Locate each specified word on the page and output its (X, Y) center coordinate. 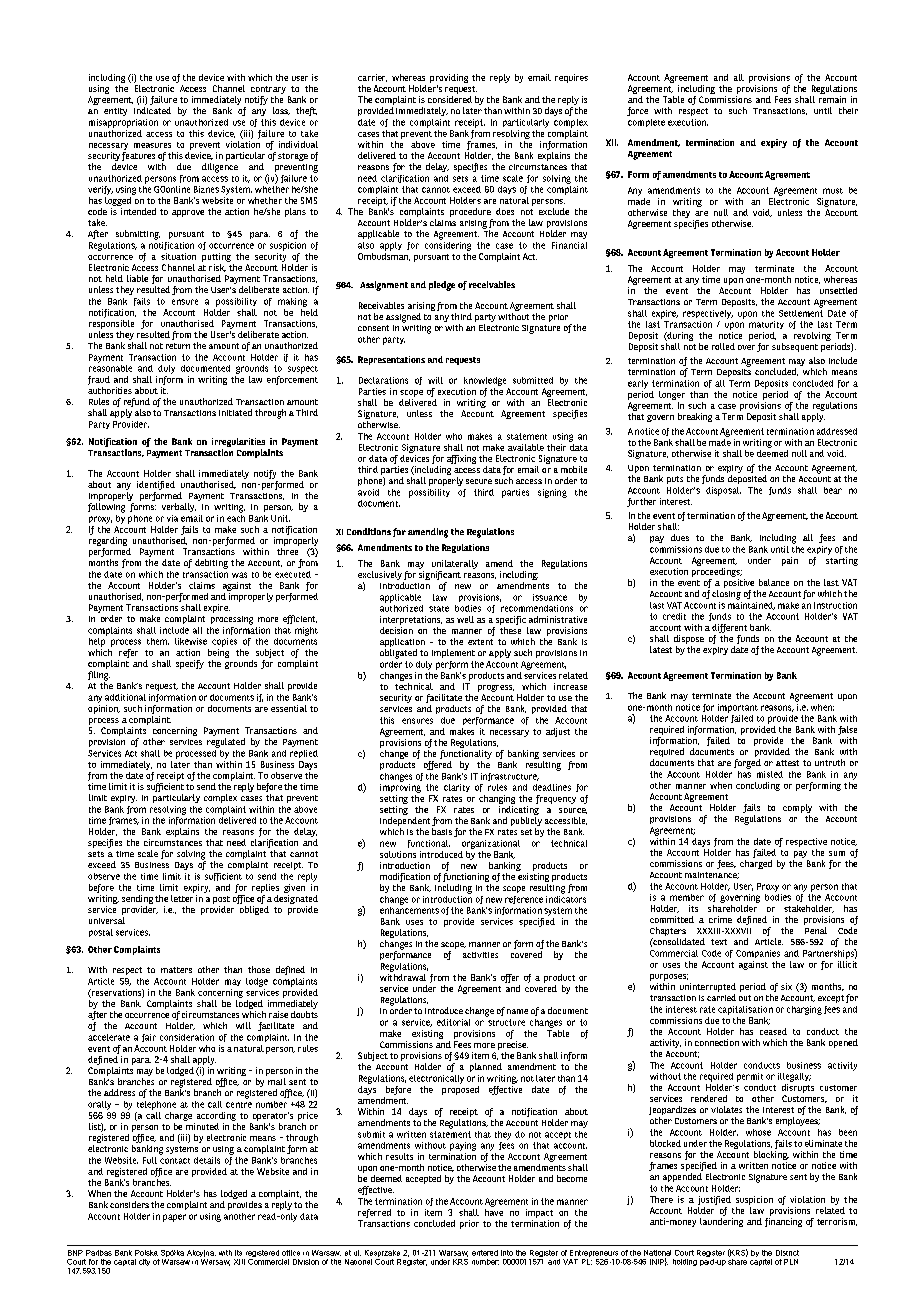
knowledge (485, 381)
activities (480, 955)
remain (832, 99)
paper (174, 1218)
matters (176, 970)
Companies (758, 954)
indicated (152, 110)
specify (190, 664)
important (738, 708)
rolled (723, 346)
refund (137, 404)
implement (453, 653)
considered (450, 99)
